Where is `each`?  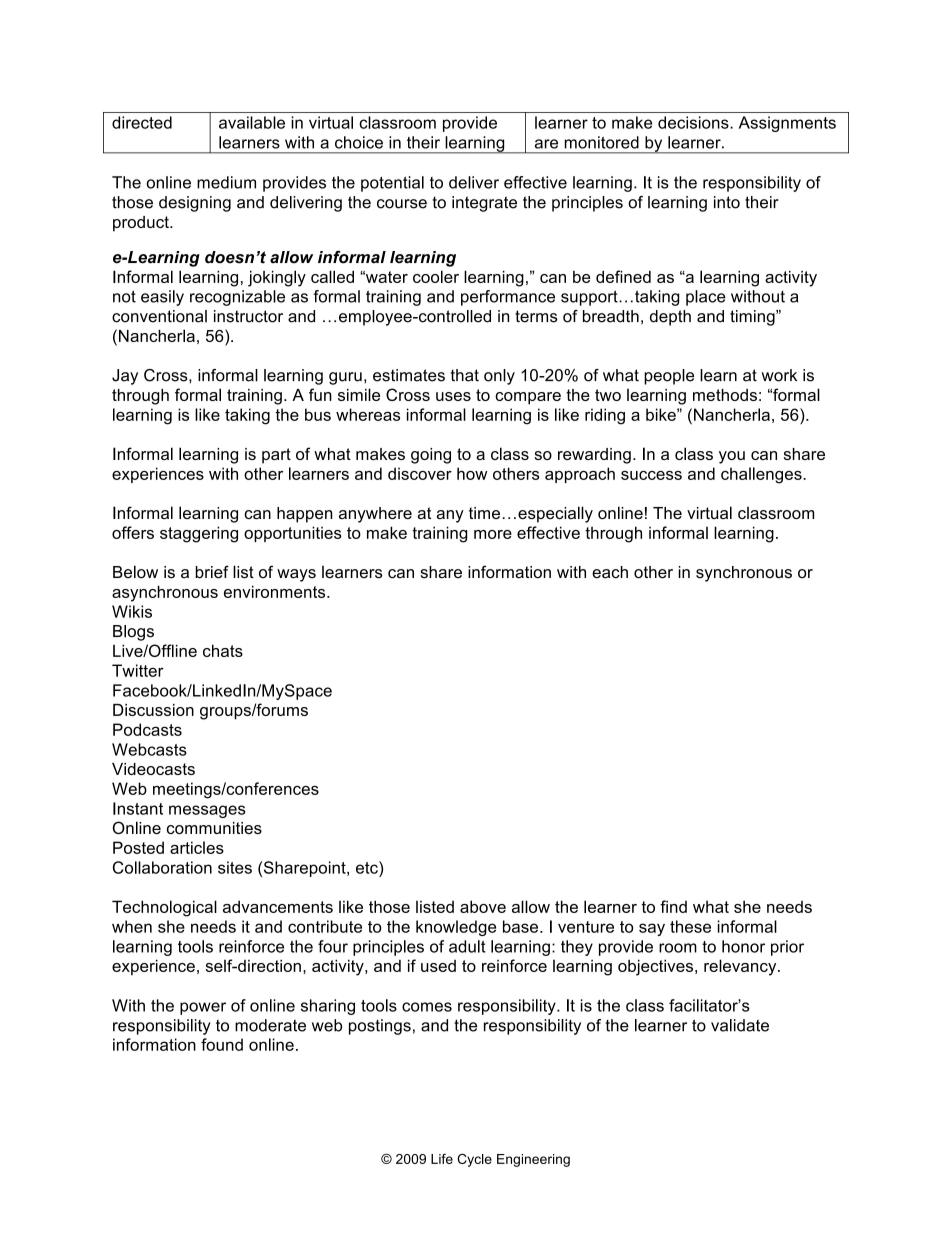 each is located at coordinates (610, 572).
